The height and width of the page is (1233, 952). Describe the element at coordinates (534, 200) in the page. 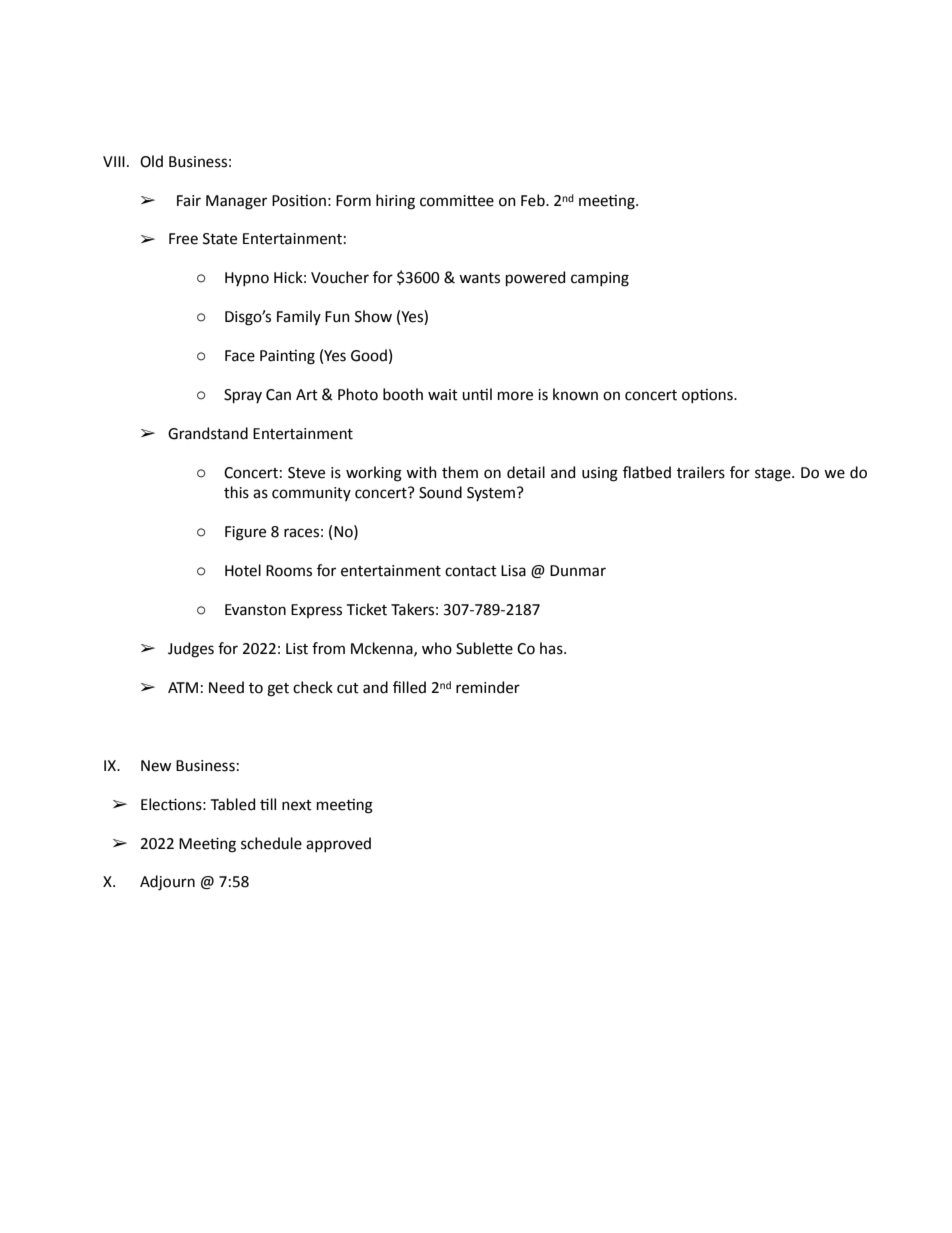

I see `Feb` at that location.
